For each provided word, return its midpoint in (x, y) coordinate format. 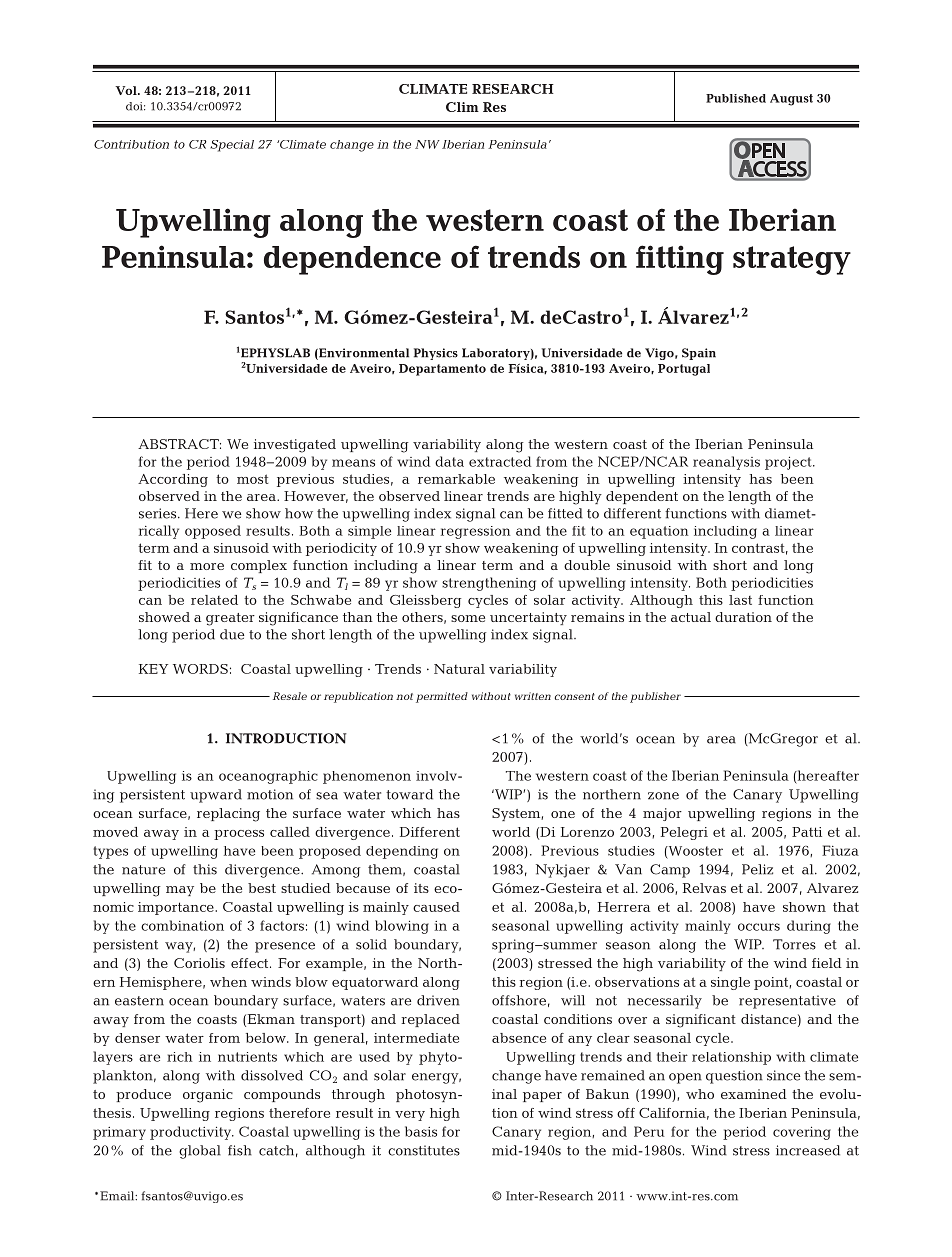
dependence (352, 260)
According (173, 480)
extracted (500, 461)
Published (736, 98)
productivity (192, 1133)
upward (216, 796)
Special (232, 146)
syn (447, 1097)
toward (409, 794)
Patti (807, 832)
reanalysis (726, 463)
